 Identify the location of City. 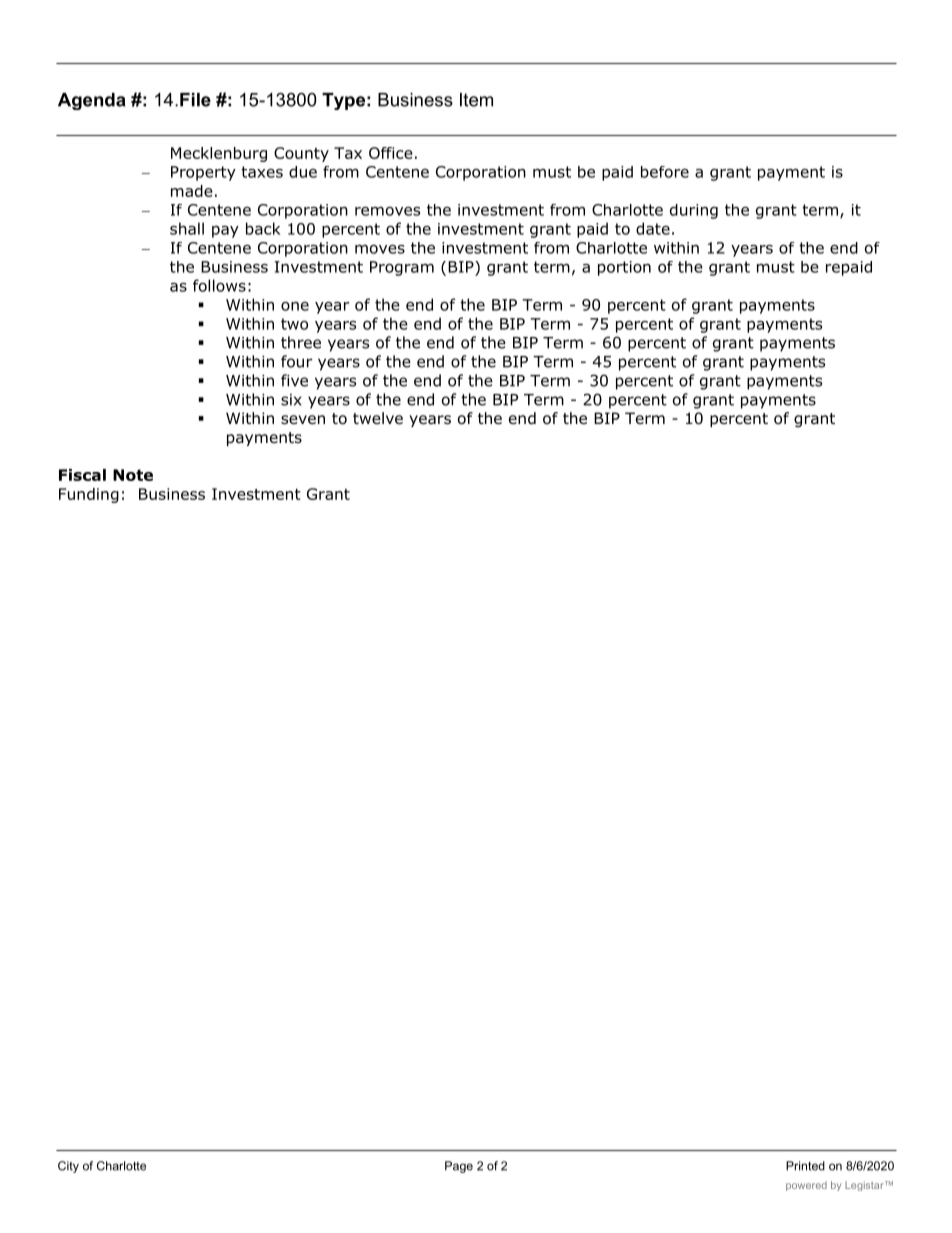
(68, 1167).
